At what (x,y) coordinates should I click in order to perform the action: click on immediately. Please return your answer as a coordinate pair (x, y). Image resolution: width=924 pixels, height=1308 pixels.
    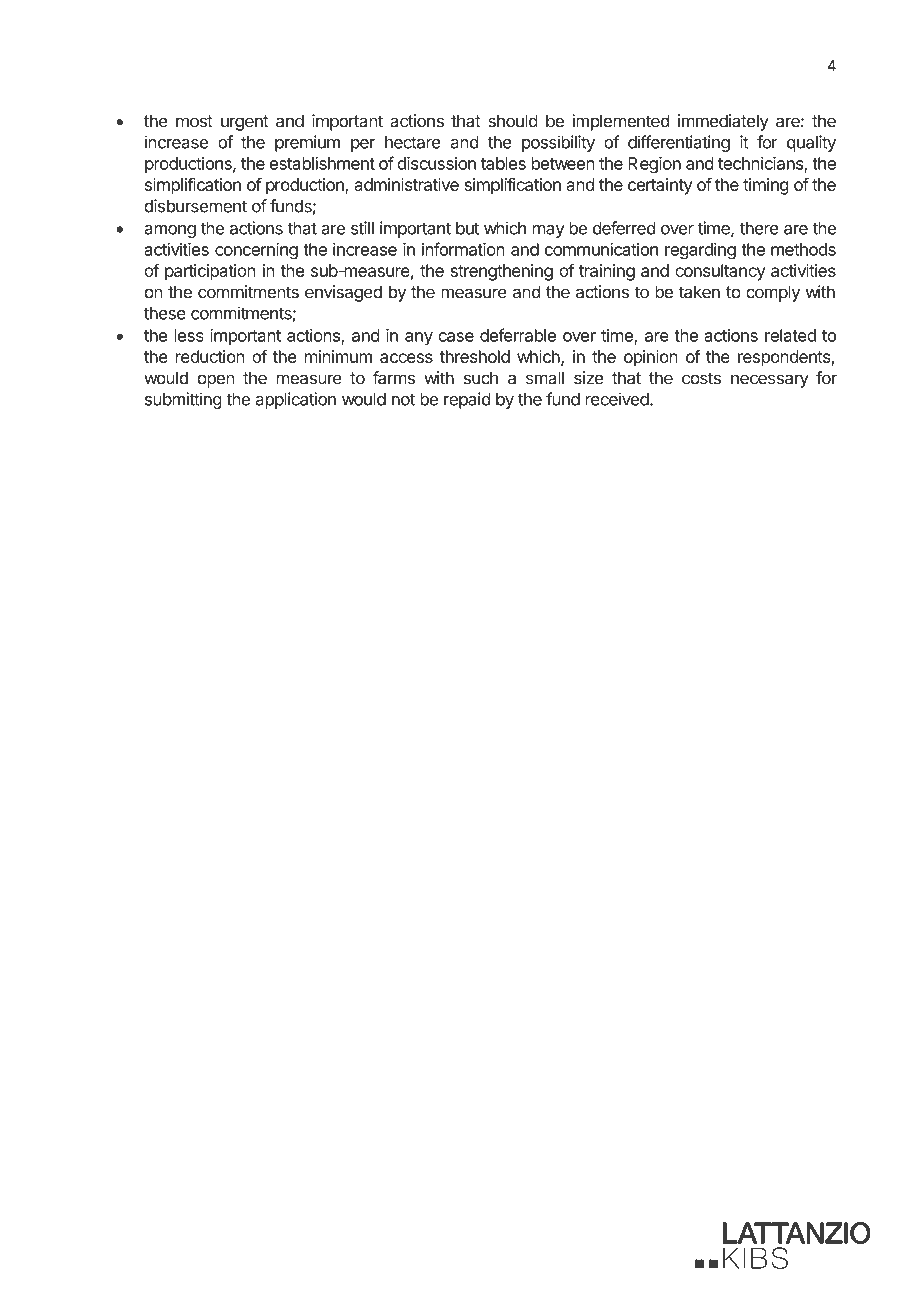
    Looking at the image, I should click on (723, 122).
